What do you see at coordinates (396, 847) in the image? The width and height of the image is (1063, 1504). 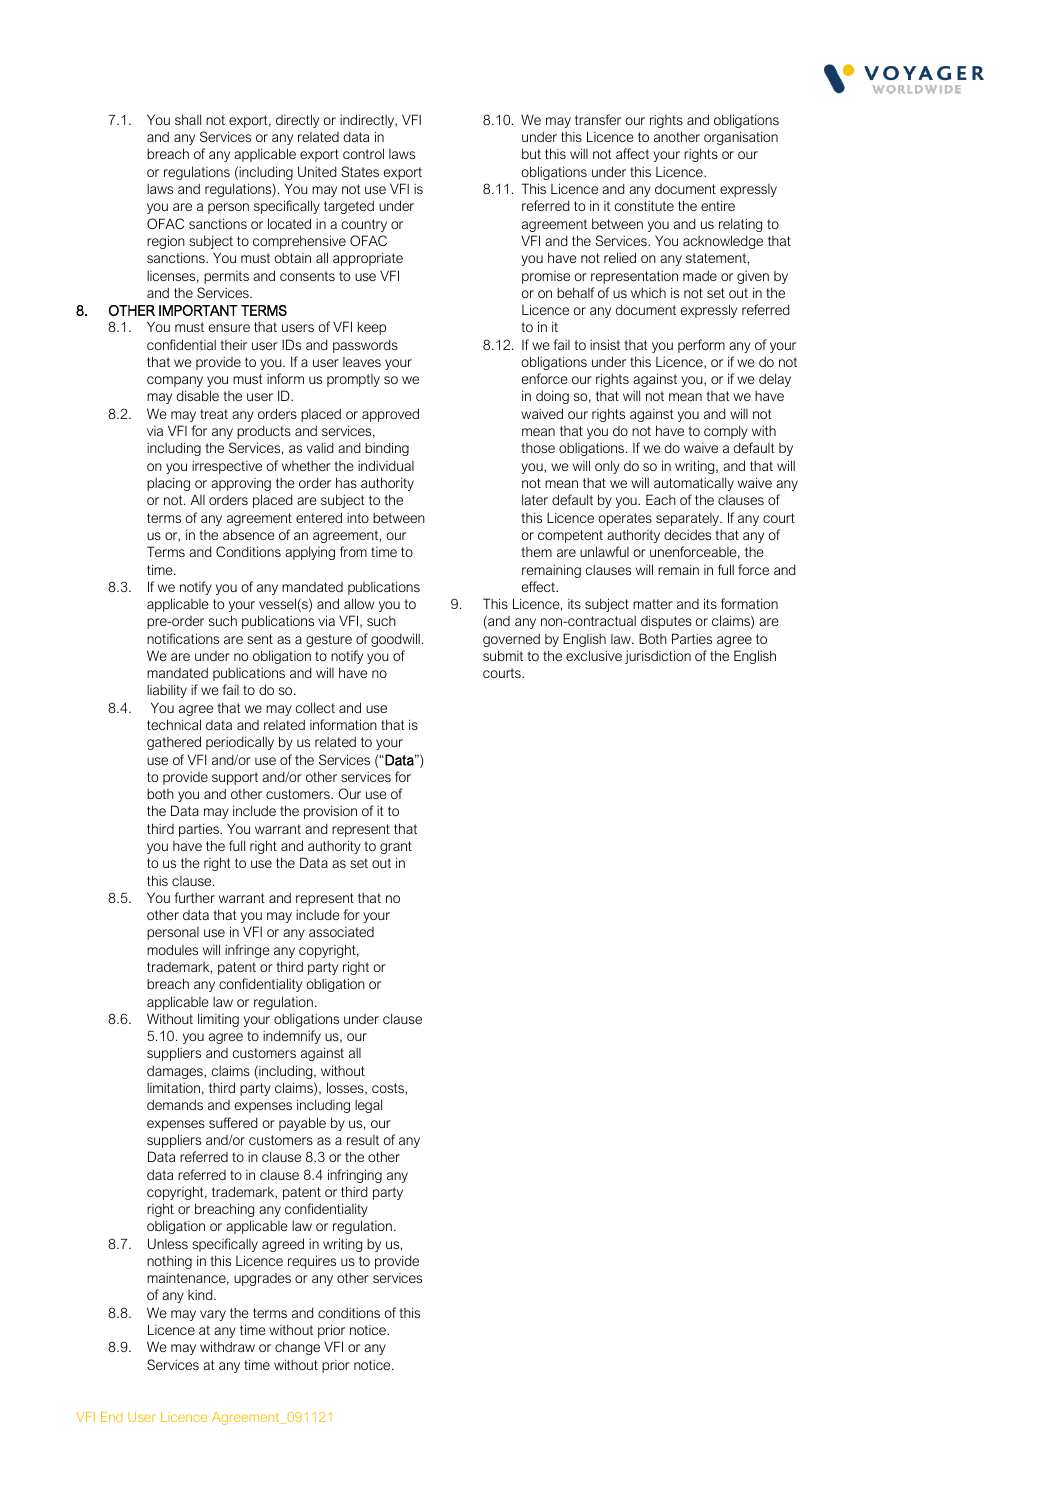 I see `grant` at bounding box center [396, 847].
